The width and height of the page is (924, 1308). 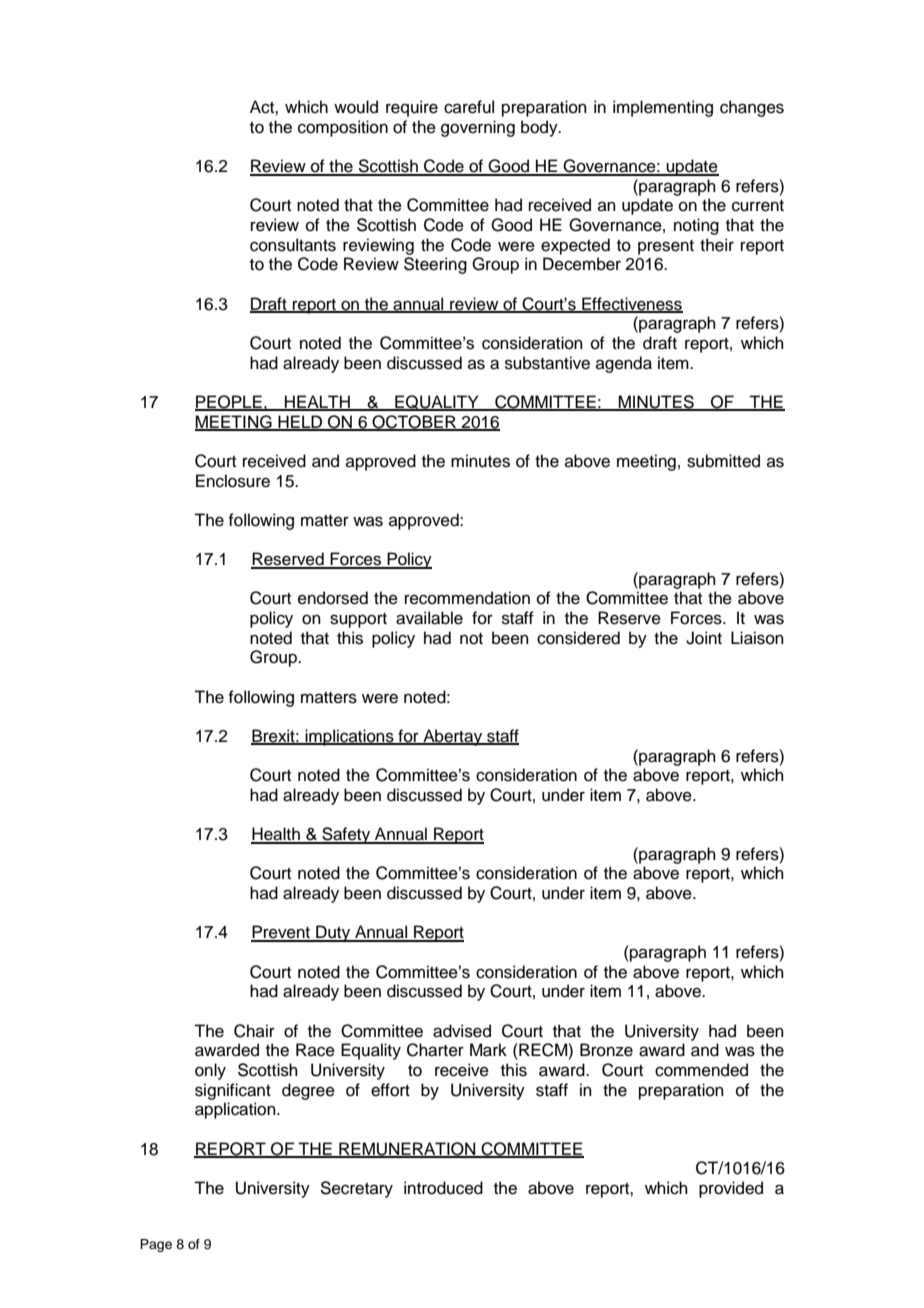 I want to click on Page, so click(x=156, y=1245).
